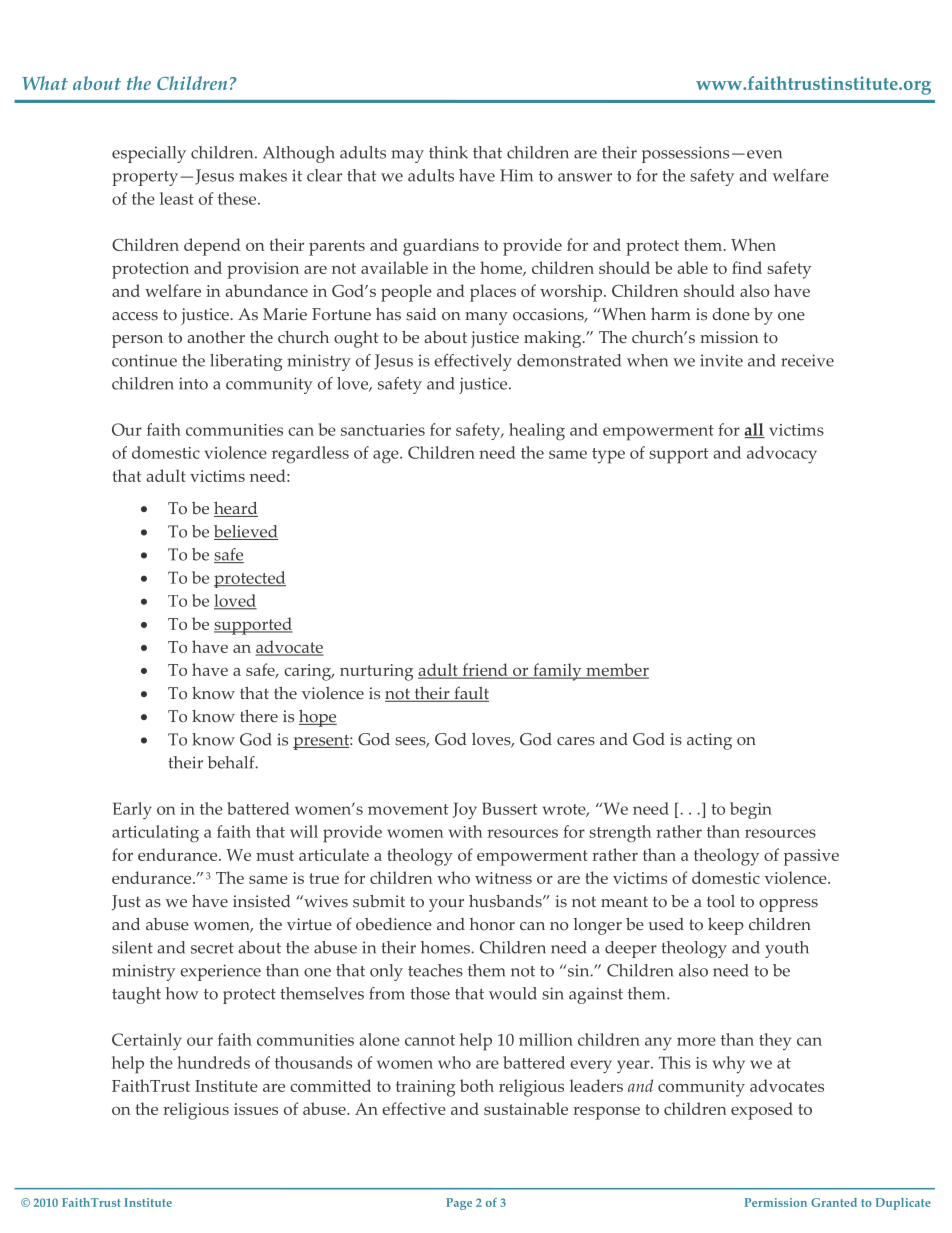 This screenshot has height=1233, width=952. Describe the element at coordinates (537, 432) in the screenshot. I see `healing` at that location.
